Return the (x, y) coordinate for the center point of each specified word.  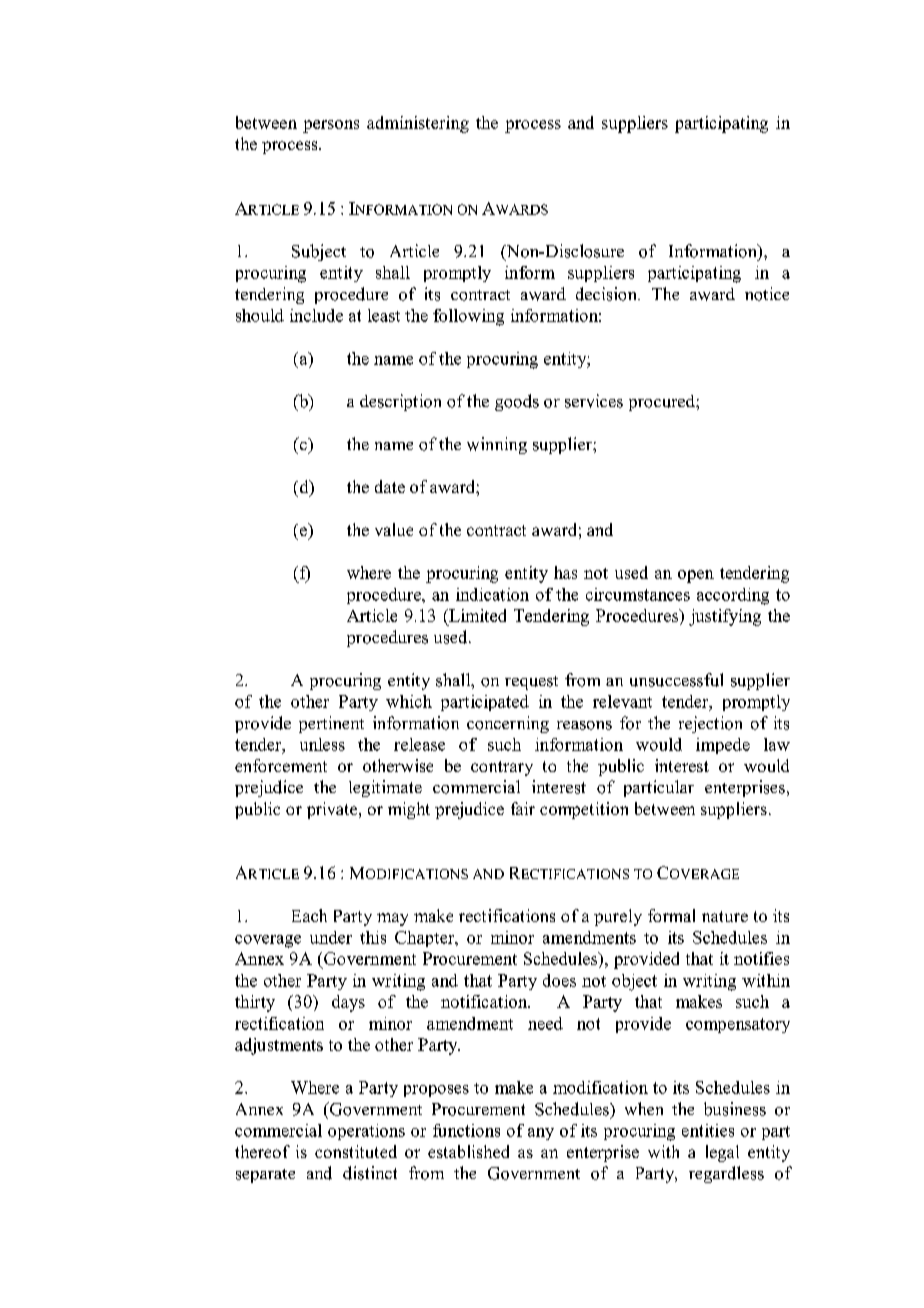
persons (331, 126)
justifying (725, 617)
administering (418, 124)
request (531, 683)
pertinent (331, 724)
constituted (356, 1151)
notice (767, 294)
